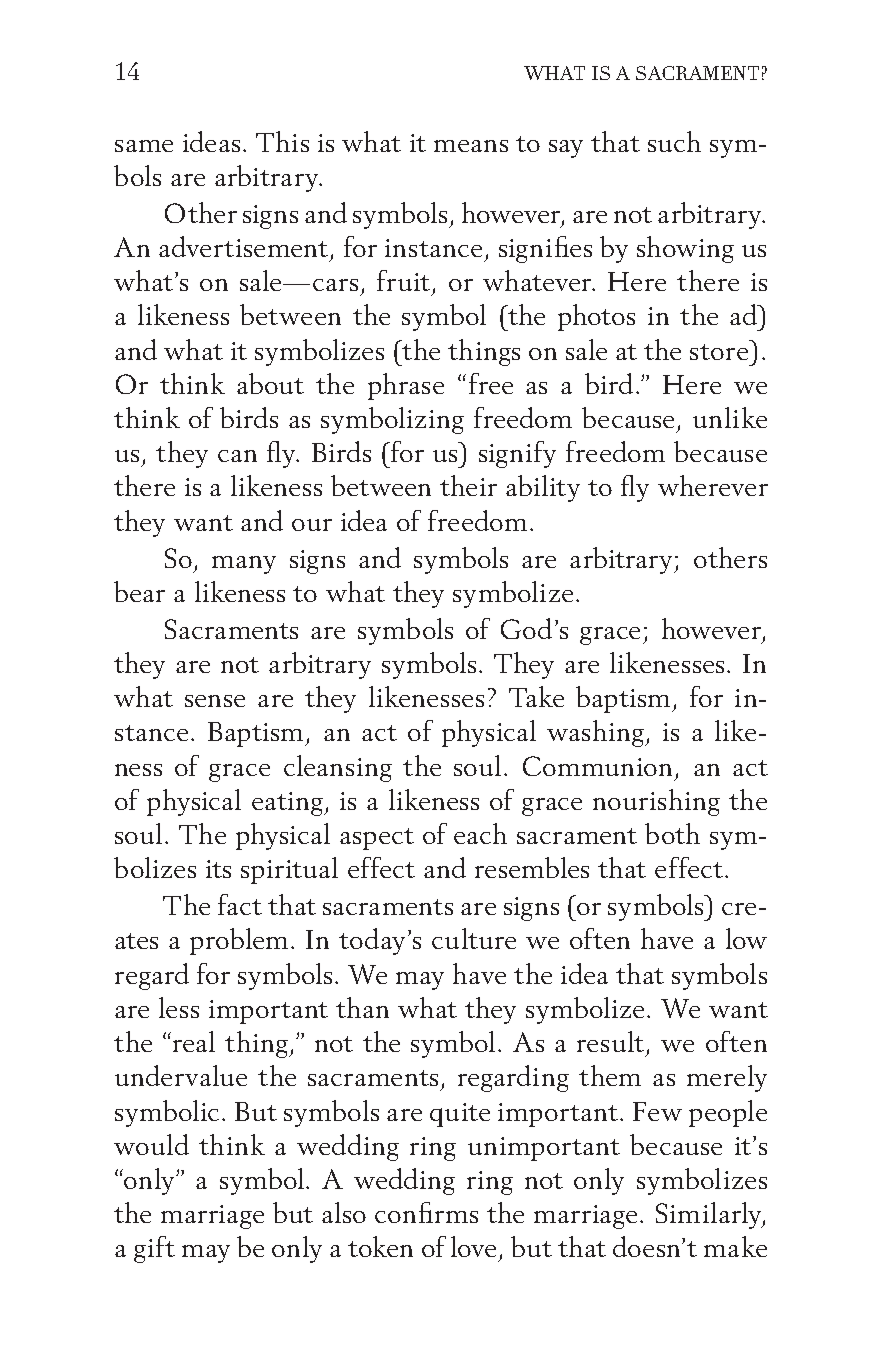 The width and height of the screenshot is (882, 1372). Describe the element at coordinates (597, 733) in the screenshot. I see `washing` at that location.
